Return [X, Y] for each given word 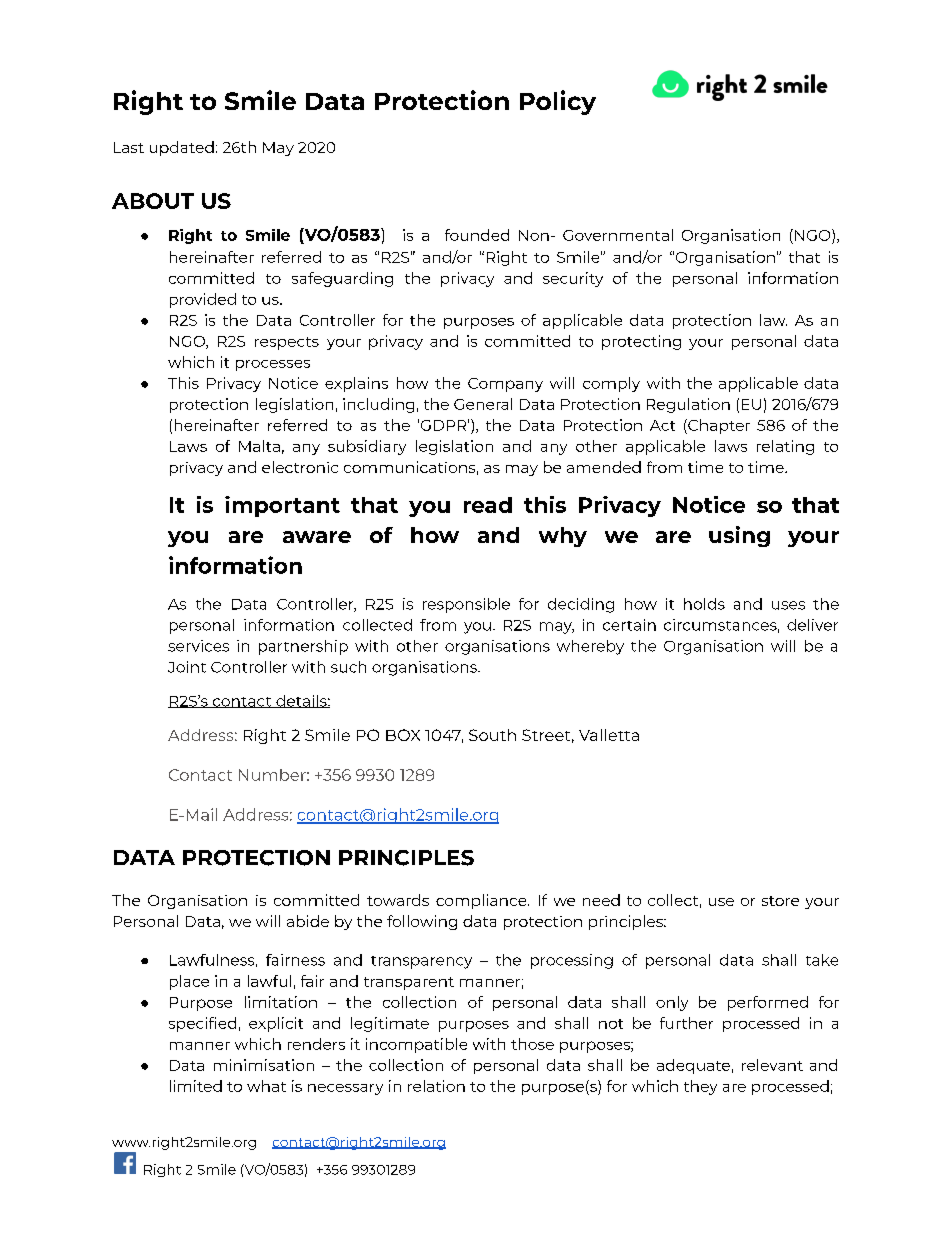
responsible [466, 605]
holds [704, 604]
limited [196, 1086]
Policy [558, 102]
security [573, 279]
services [198, 646]
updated [182, 148]
